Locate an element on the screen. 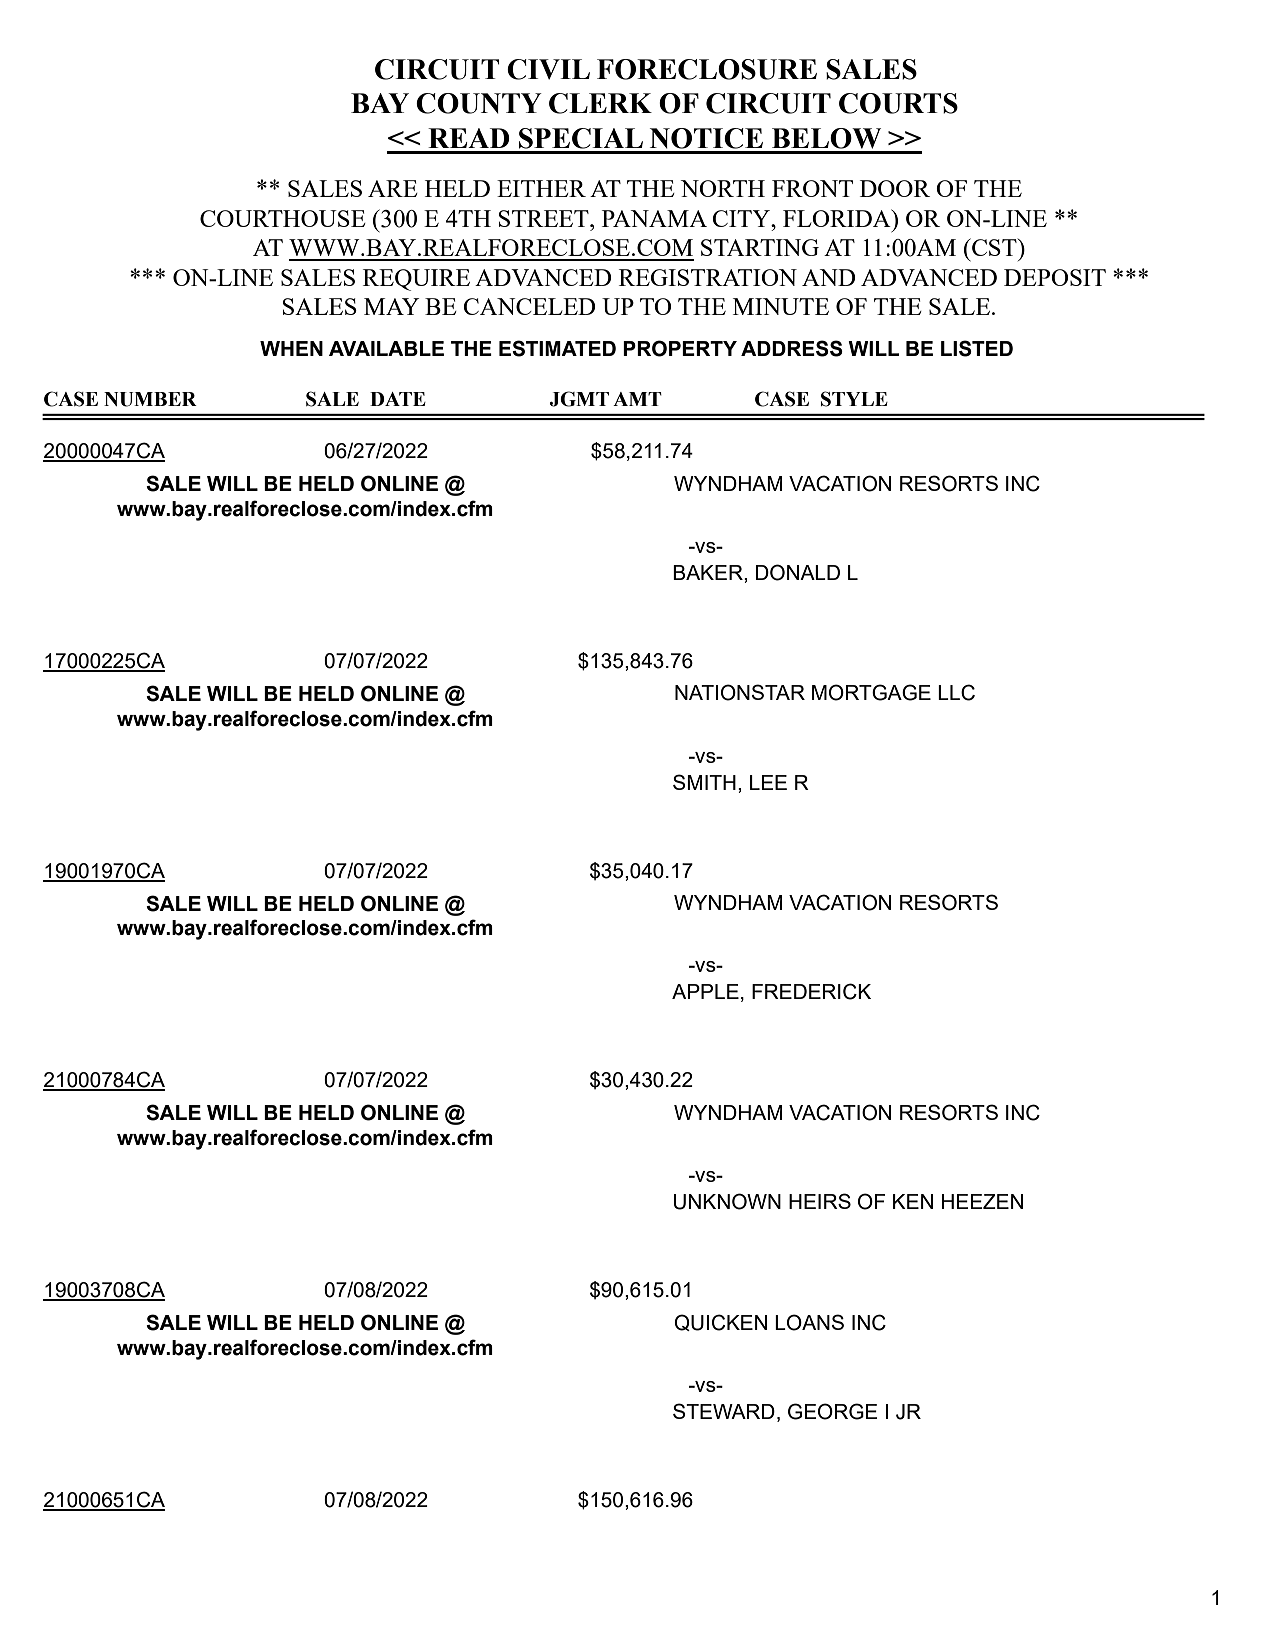 The height and width of the screenshot is (1647, 1272). CLERK is located at coordinates (600, 103).
